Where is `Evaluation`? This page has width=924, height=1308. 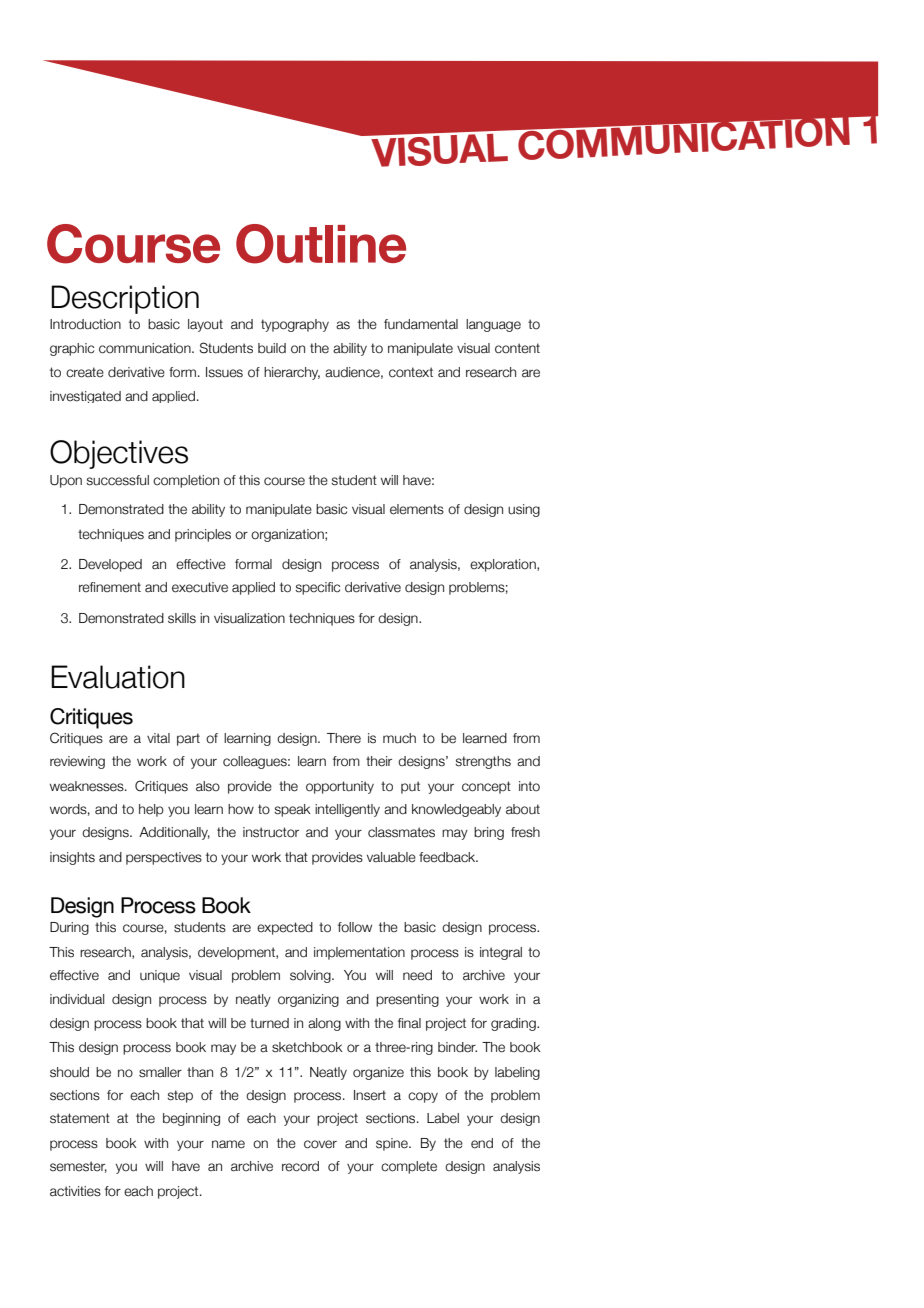 Evaluation is located at coordinates (118, 677).
